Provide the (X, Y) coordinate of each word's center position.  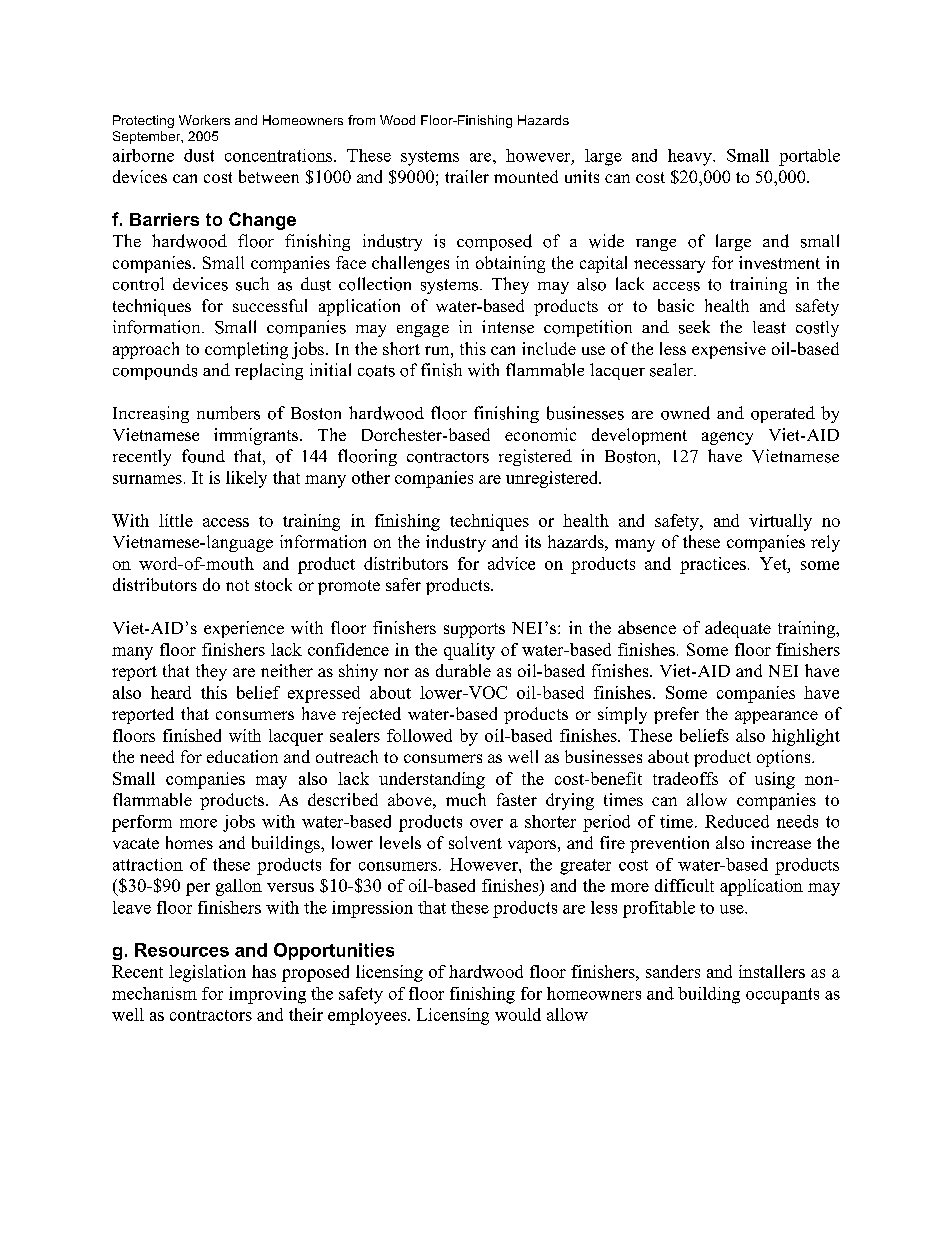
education (242, 756)
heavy (691, 157)
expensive (729, 350)
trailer (467, 176)
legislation (207, 973)
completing (246, 350)
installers (772, 971)
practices (713, 565)
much (466, 799)
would (518, 1014)
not (237, 585)
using (775, 780)
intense (508, 327)
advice (511, 563)
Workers (204, 120)
